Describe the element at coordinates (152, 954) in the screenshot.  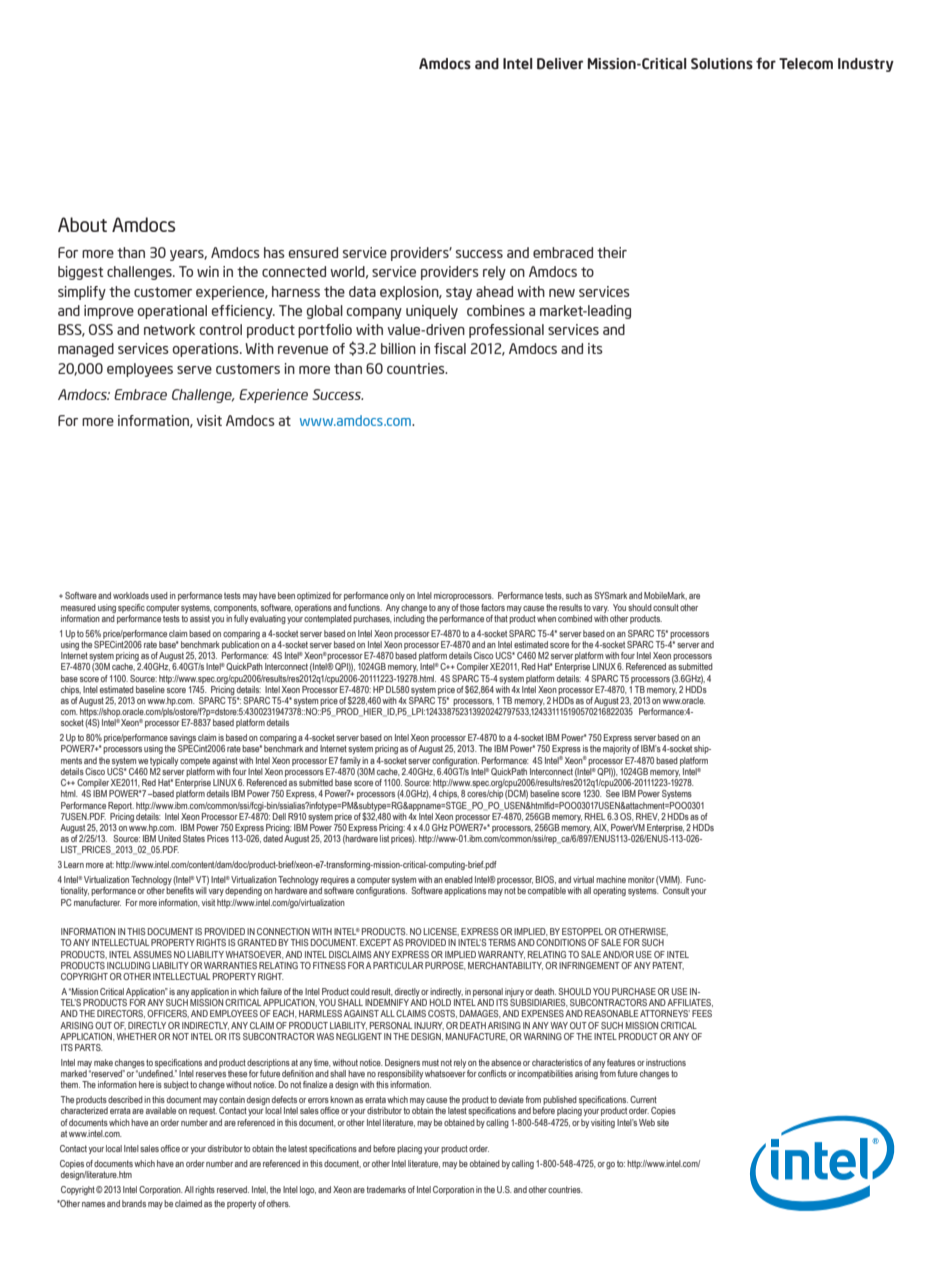
I see `ASSUMES` at that location.
